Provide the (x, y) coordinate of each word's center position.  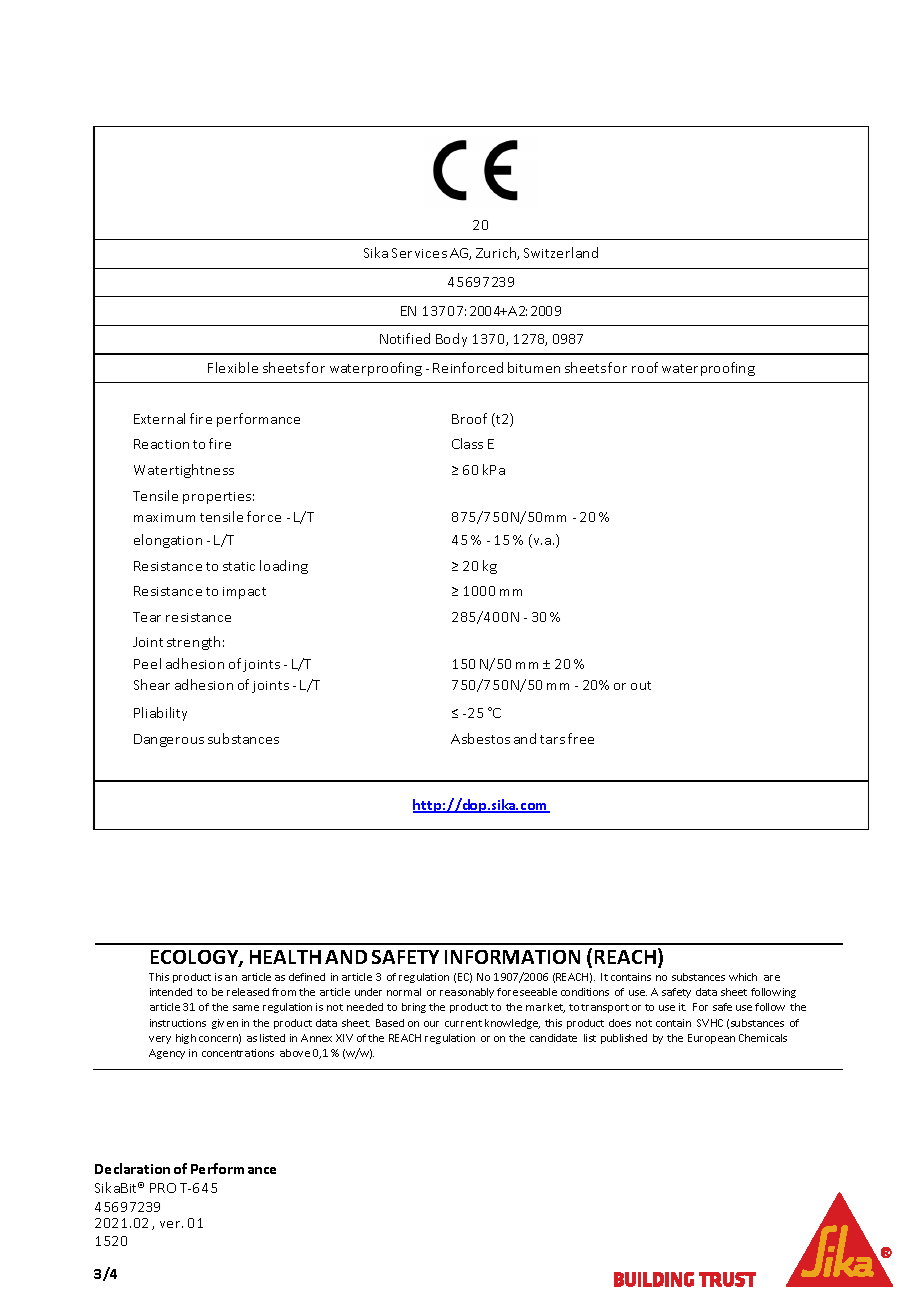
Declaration (132, 1168)
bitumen (534, 367)
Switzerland (561, 252)
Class (467, 443)
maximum (164, 517)
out (641, 685)
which (743, 977)
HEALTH (285, 957)
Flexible (233, 367)
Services (419, 253)
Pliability (160, 714)
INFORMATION (512, 957)
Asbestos (480, 738)
